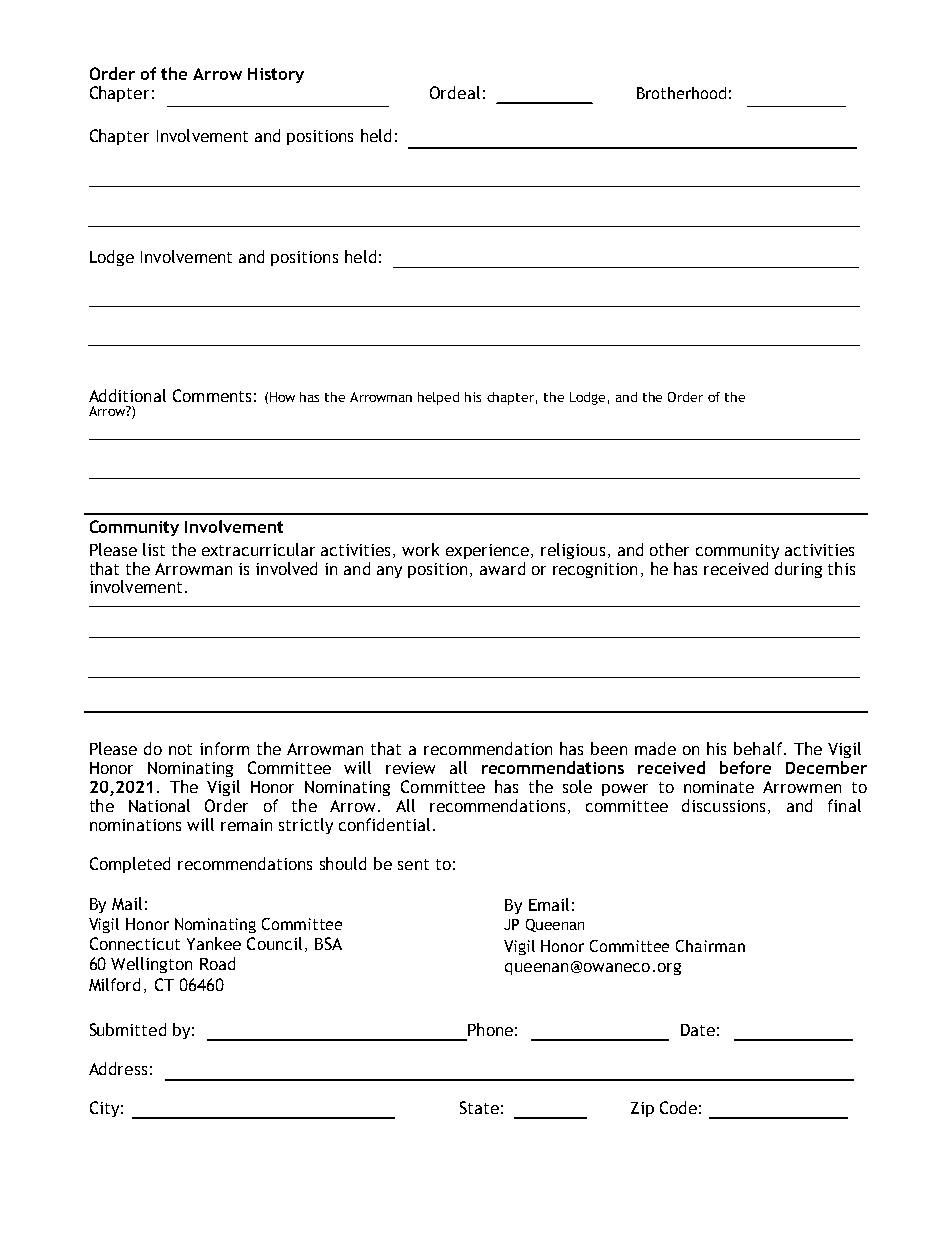  I want to click on review, so click(410, 768).
